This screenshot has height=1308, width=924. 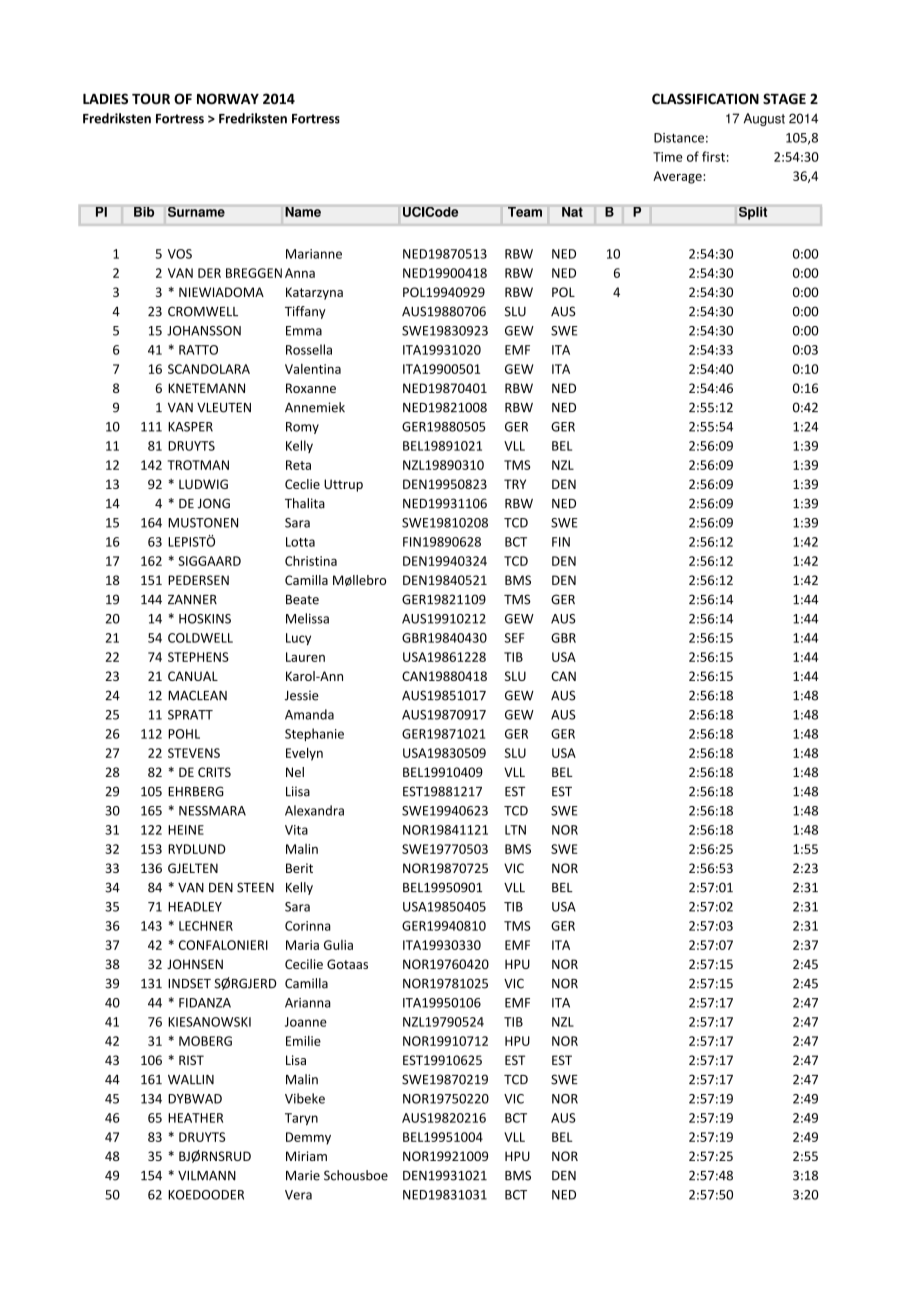 What do you see at coordinates (525, 212) in the screenshot?
I see `Team` at bounding box center [525, 212].
